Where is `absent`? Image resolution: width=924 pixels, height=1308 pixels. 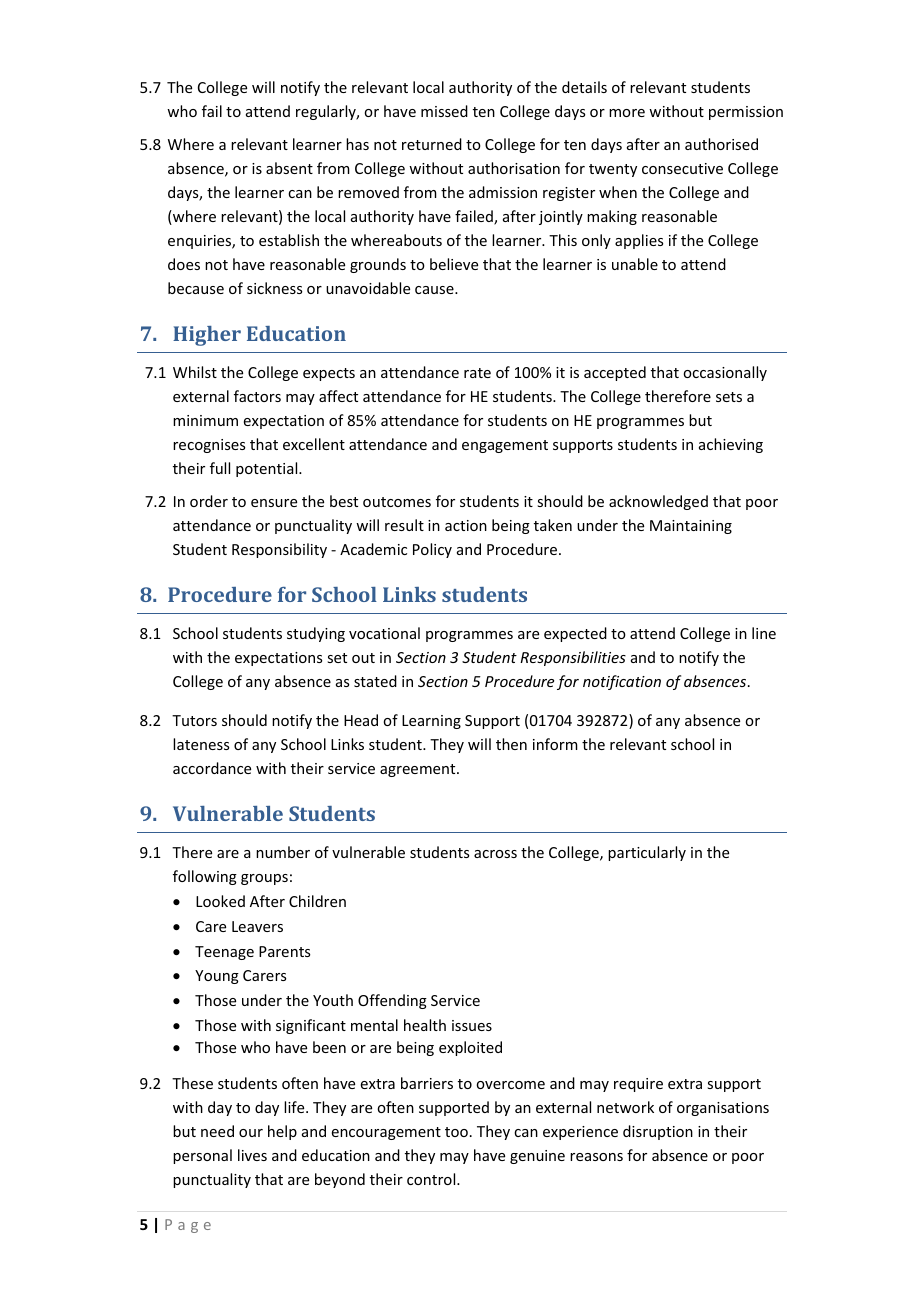
absent is located at coordinates (289, 168).
